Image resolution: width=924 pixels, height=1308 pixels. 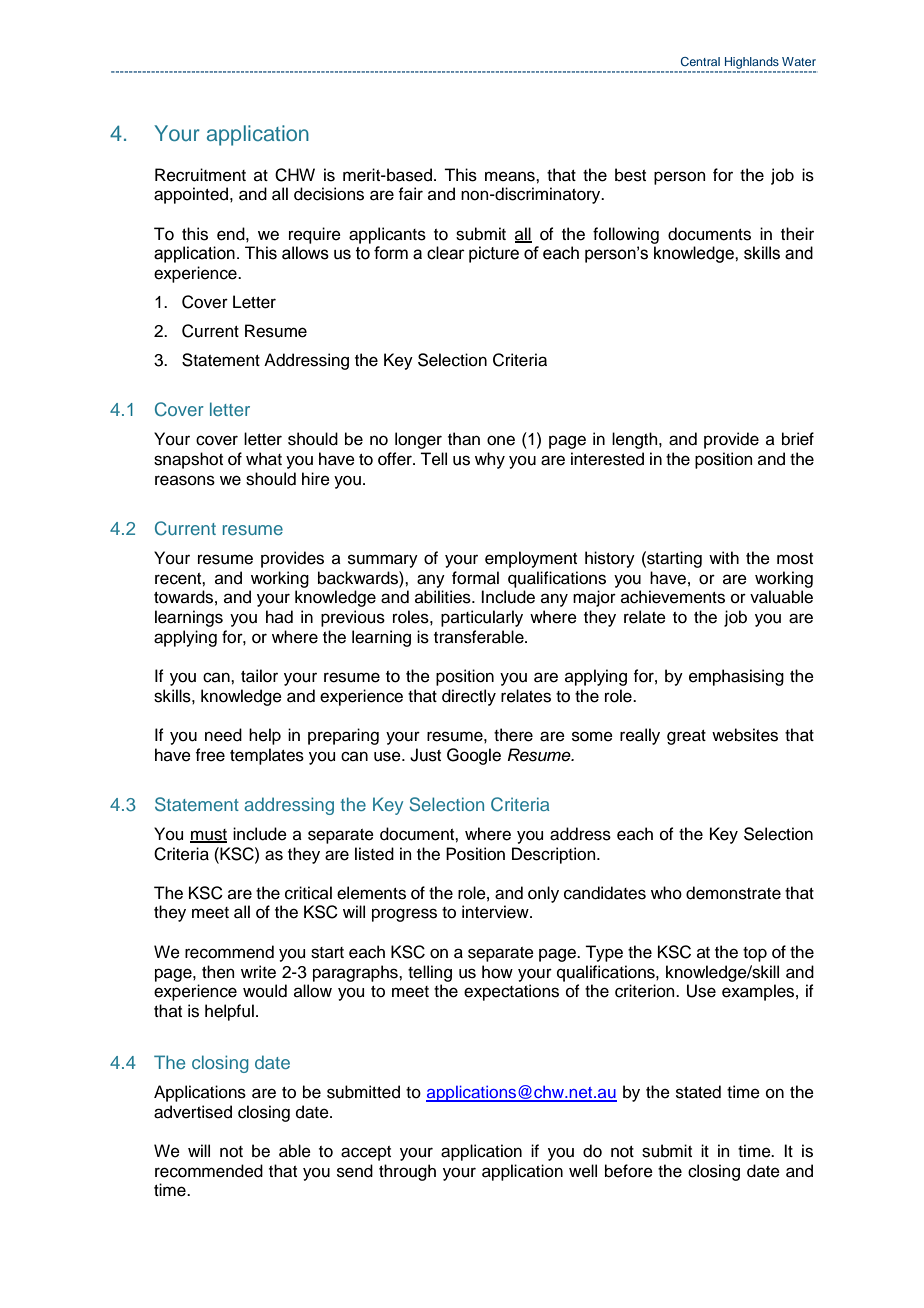 I want to click on Recruitment, so click(x=200, y=175).
